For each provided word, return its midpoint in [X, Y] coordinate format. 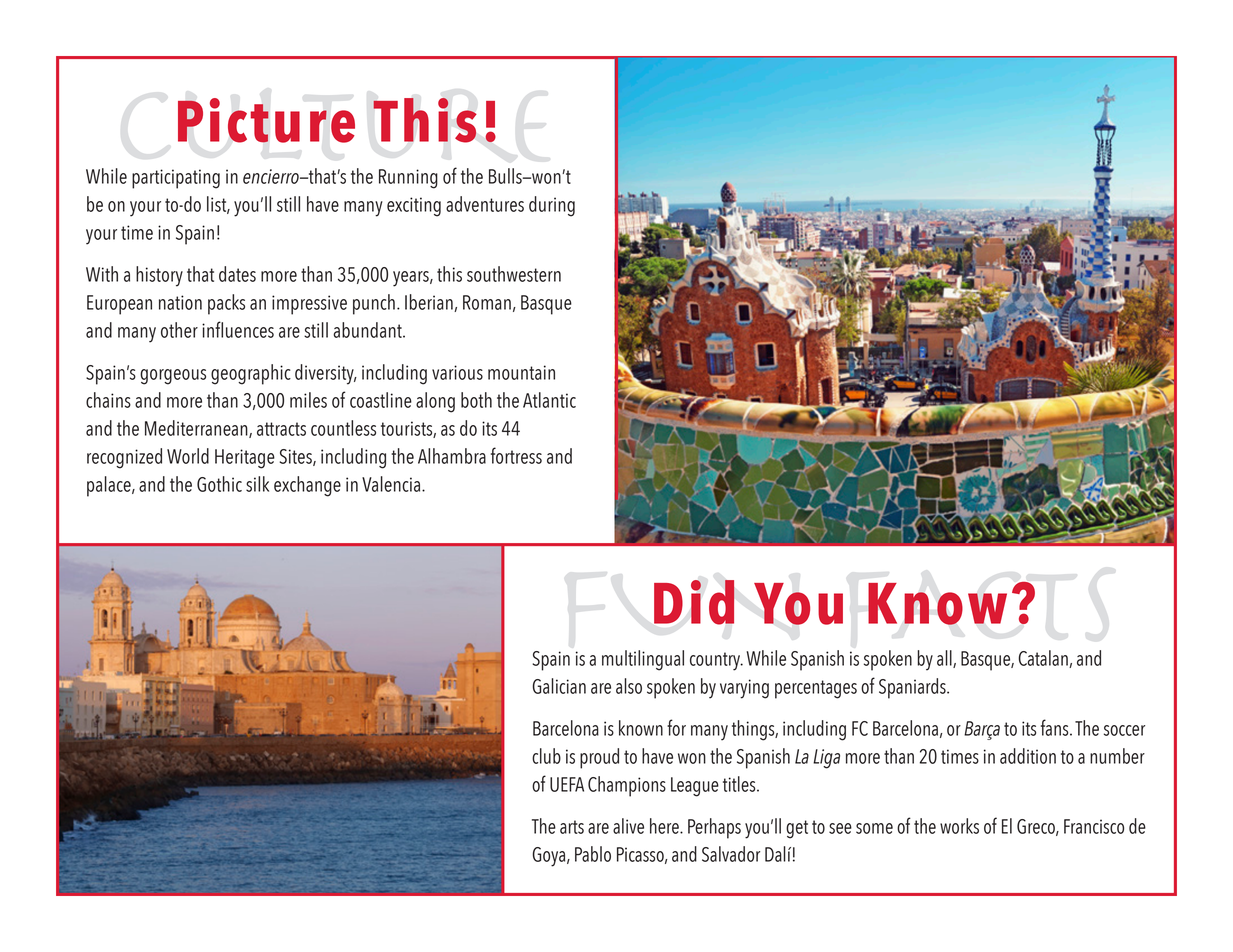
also [629, 686]
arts [572, 827]
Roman [487, 302]
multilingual [643, 660]
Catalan [1044, 659]
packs [226, 304]
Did [694, 602]
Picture [266, 120]
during [552, 206]
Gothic [219, 484]
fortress [516, 455]
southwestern [514, 274]
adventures [485, 204]
